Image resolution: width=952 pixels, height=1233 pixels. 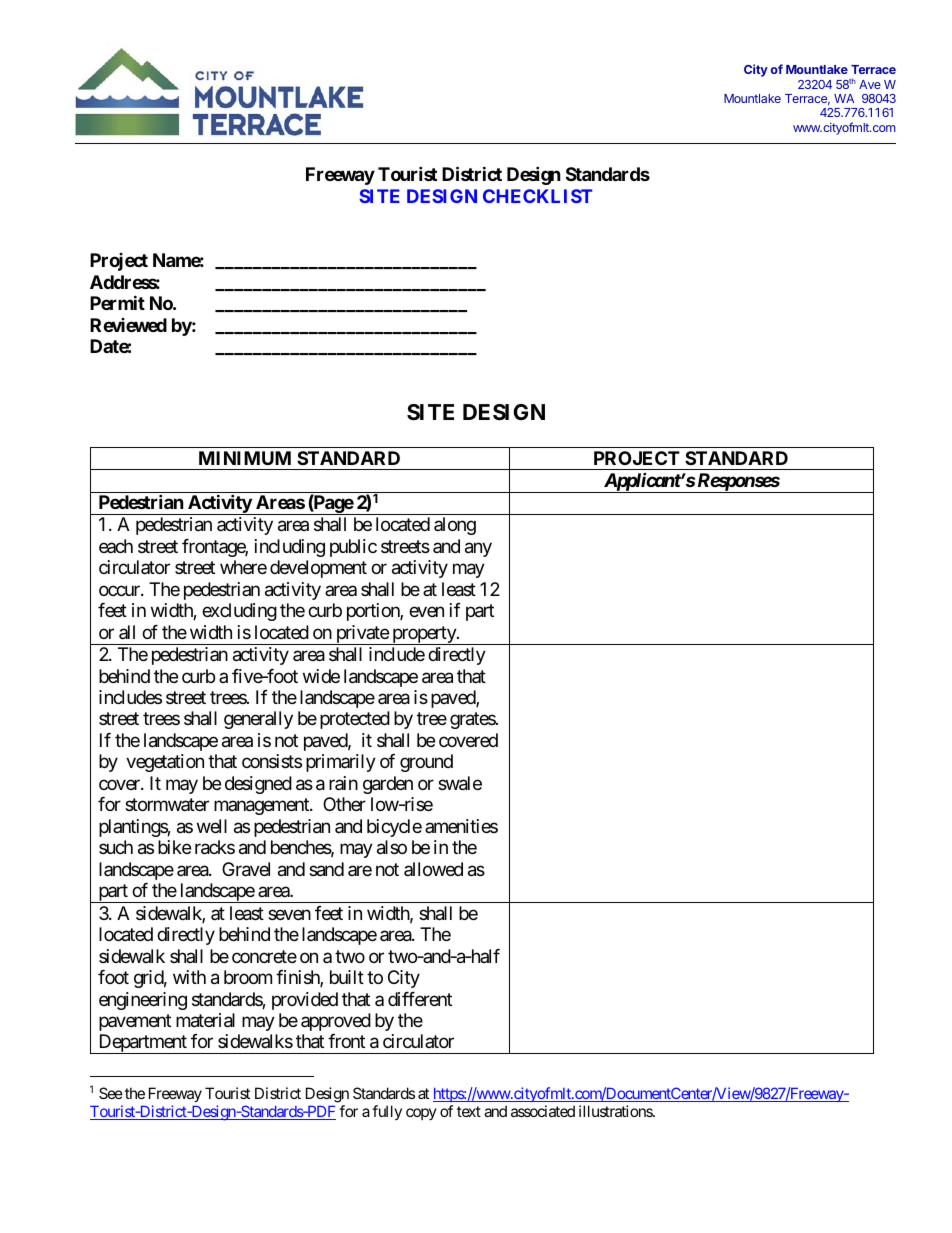 I want to click on wide, so click(x=321, y=676).
